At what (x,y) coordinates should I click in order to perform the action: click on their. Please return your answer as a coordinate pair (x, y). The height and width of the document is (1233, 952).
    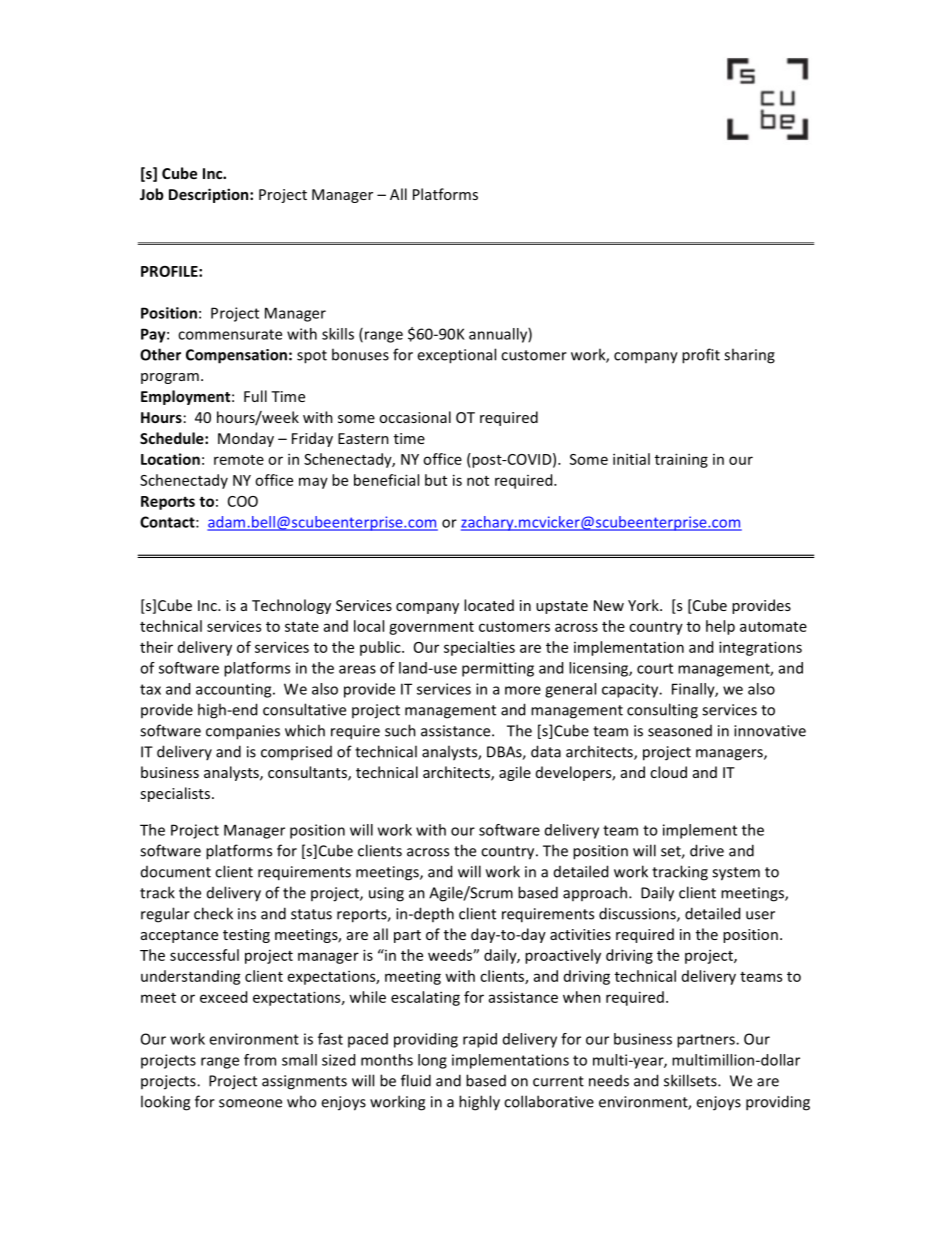
    Looking at the image, I should click on (156, 647).
